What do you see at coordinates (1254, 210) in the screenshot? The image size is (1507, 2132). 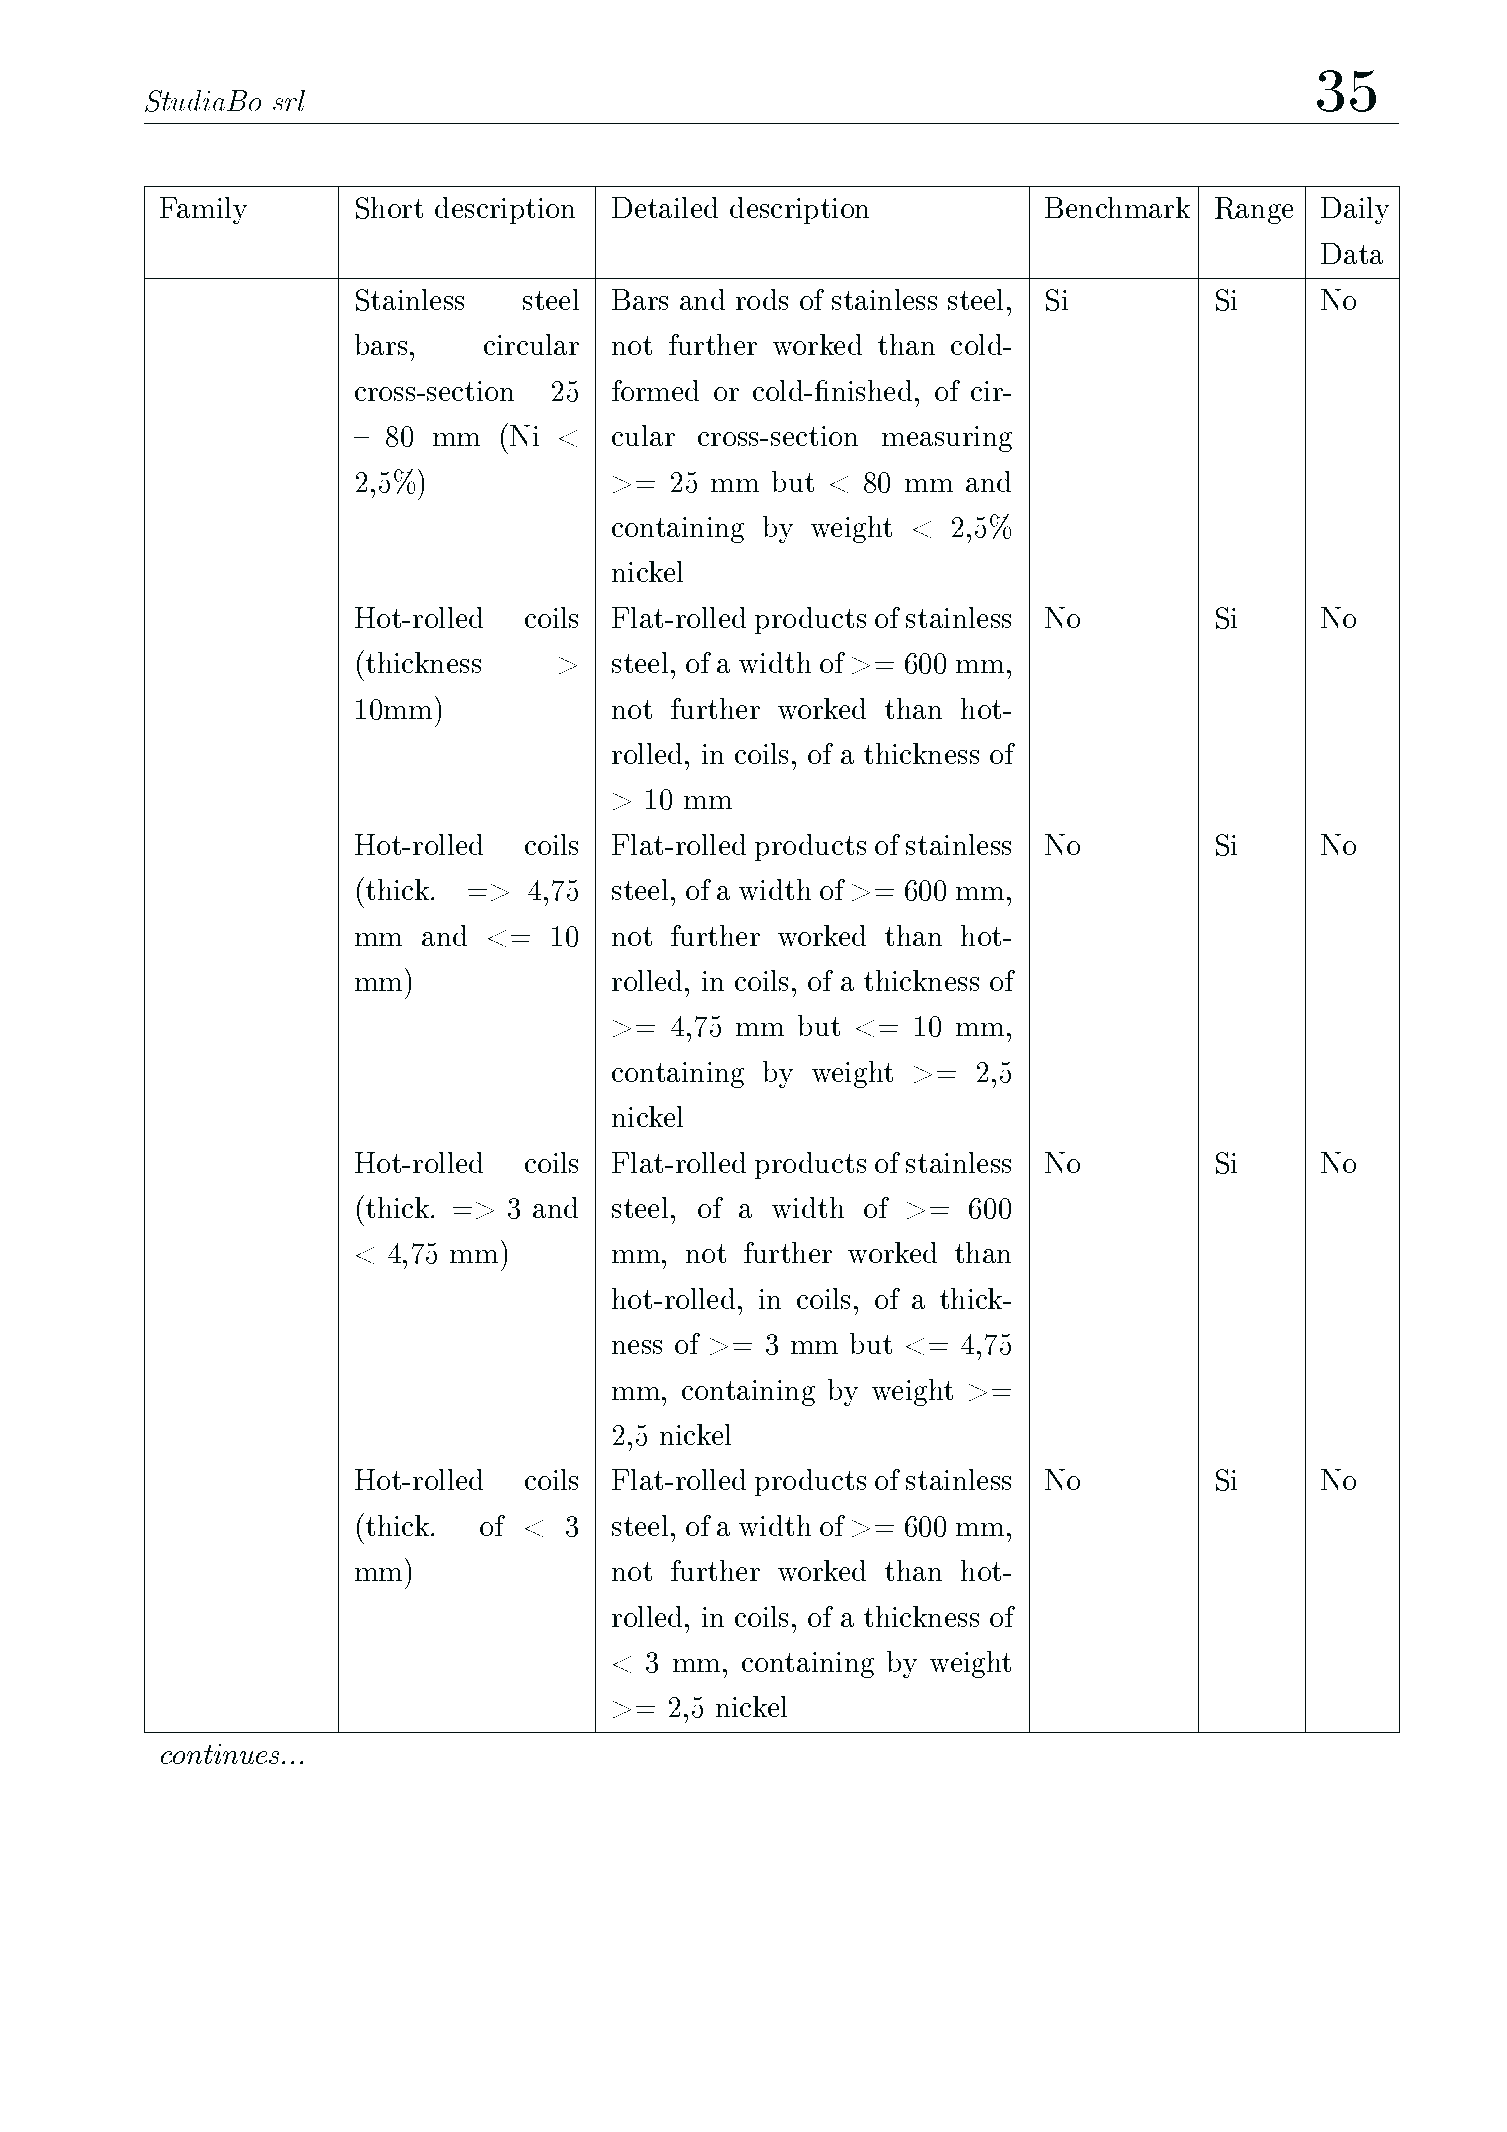 I see `Range` at bounding box center [1254, 210].
